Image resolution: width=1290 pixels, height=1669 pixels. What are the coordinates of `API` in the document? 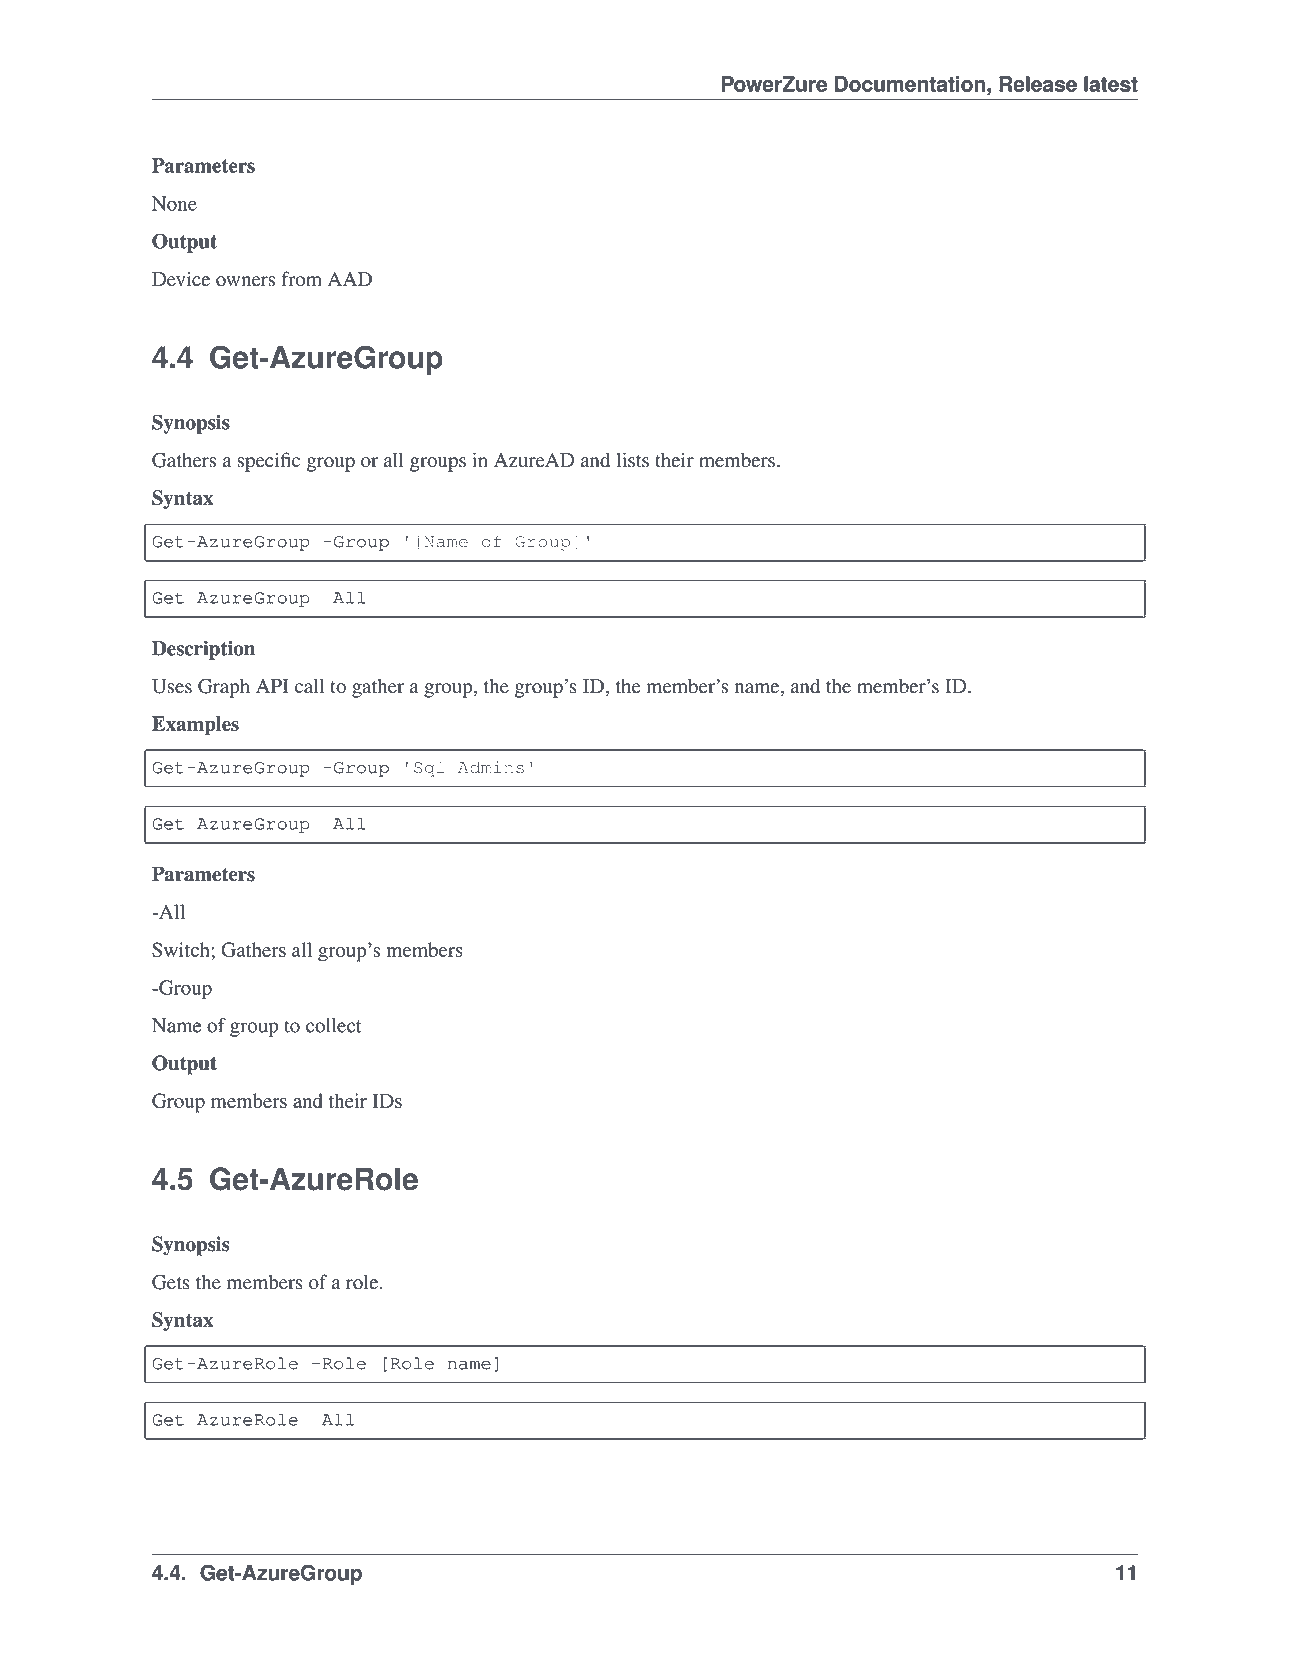 It's located at (272, 686).
